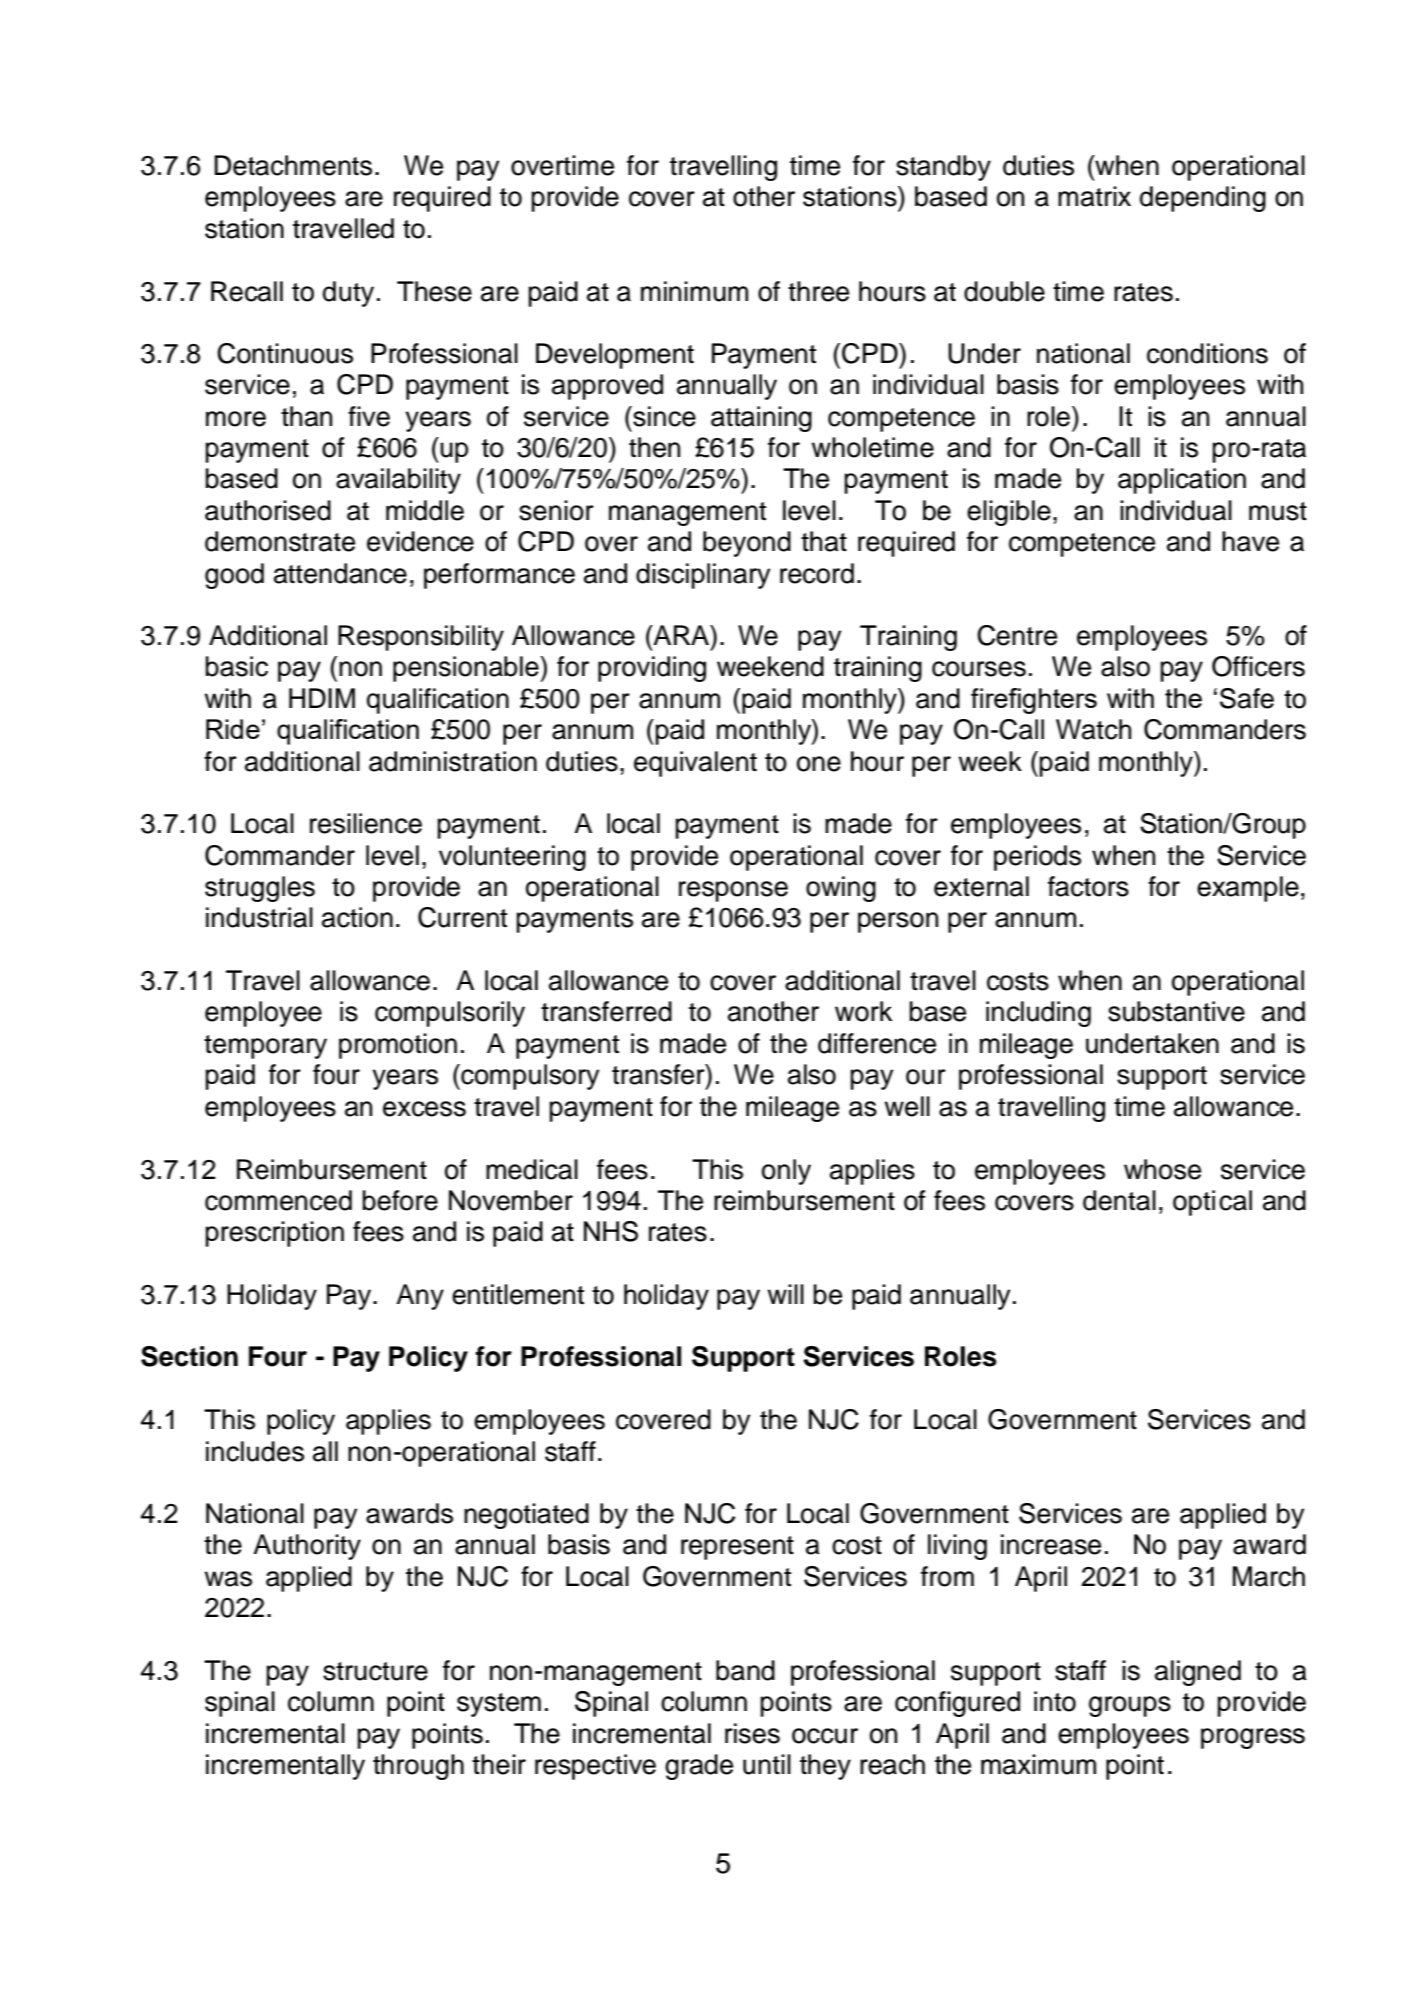  What do you see at coordinates (424, 1109) in the screenshot?
I see `excess` at bounding box center [424, 1109].
